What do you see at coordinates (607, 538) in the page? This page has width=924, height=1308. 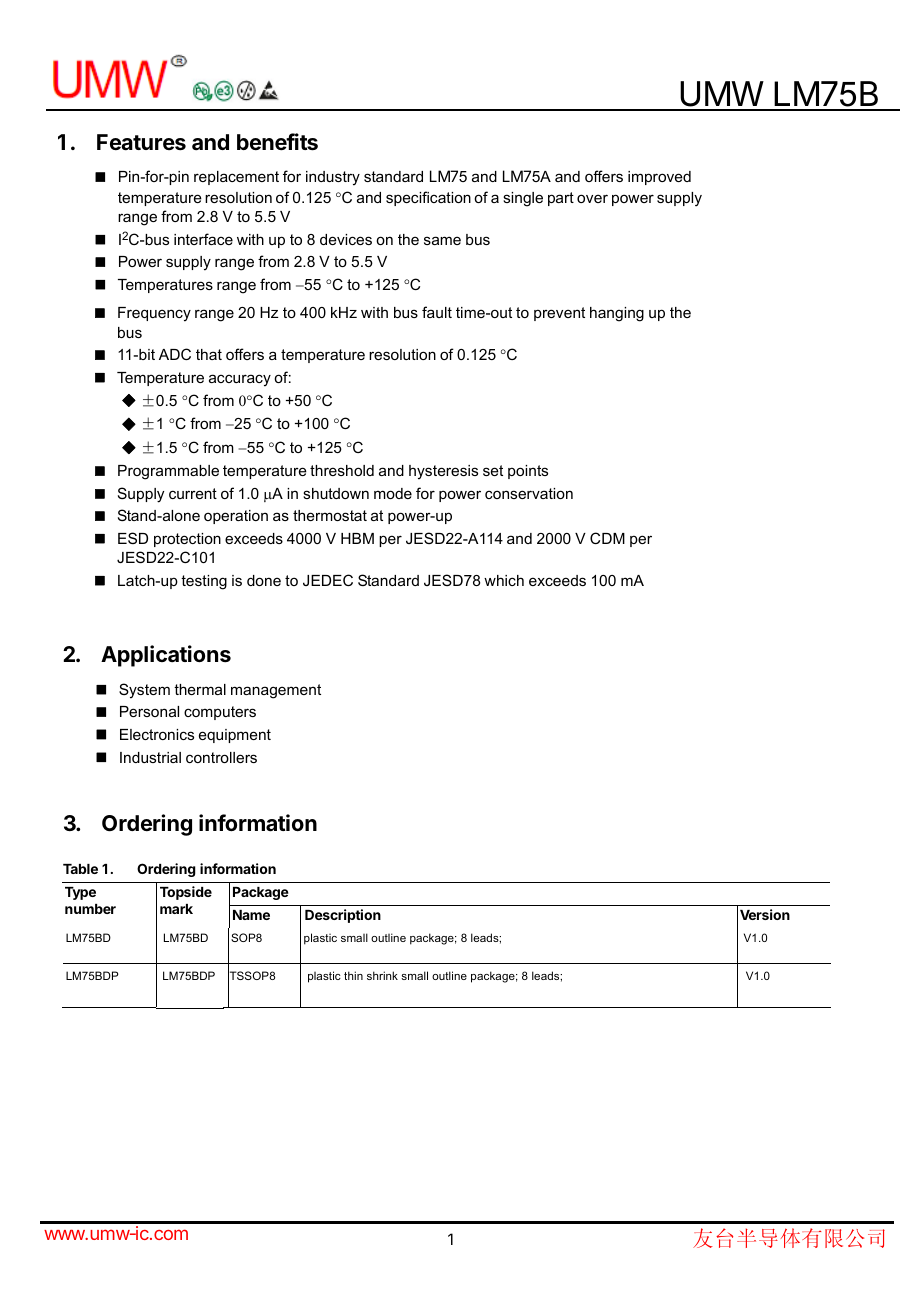 I see `CDM` at bounding box center [607, 538].
